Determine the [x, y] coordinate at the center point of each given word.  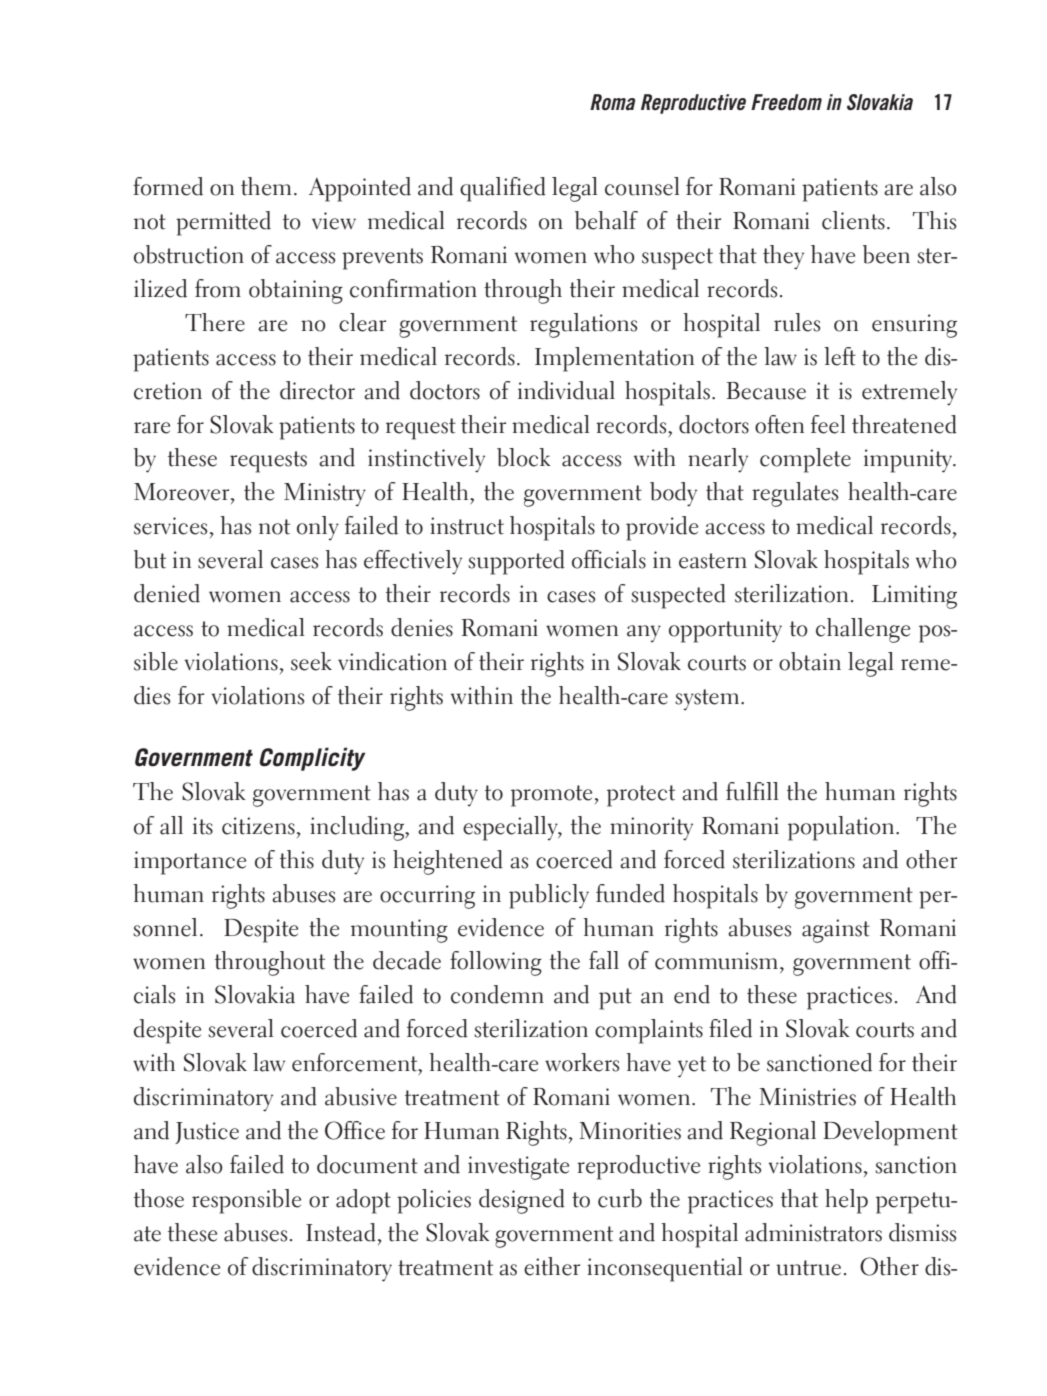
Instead [341, 1232]
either [552, 1266]
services [170, 526]
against [836, 931]
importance [190, 863]
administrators [813, 1232]
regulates [795, 494]
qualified [503, 189]
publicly [549, 896]
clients [853, 220]
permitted [223, 223]
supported [516, 562]
